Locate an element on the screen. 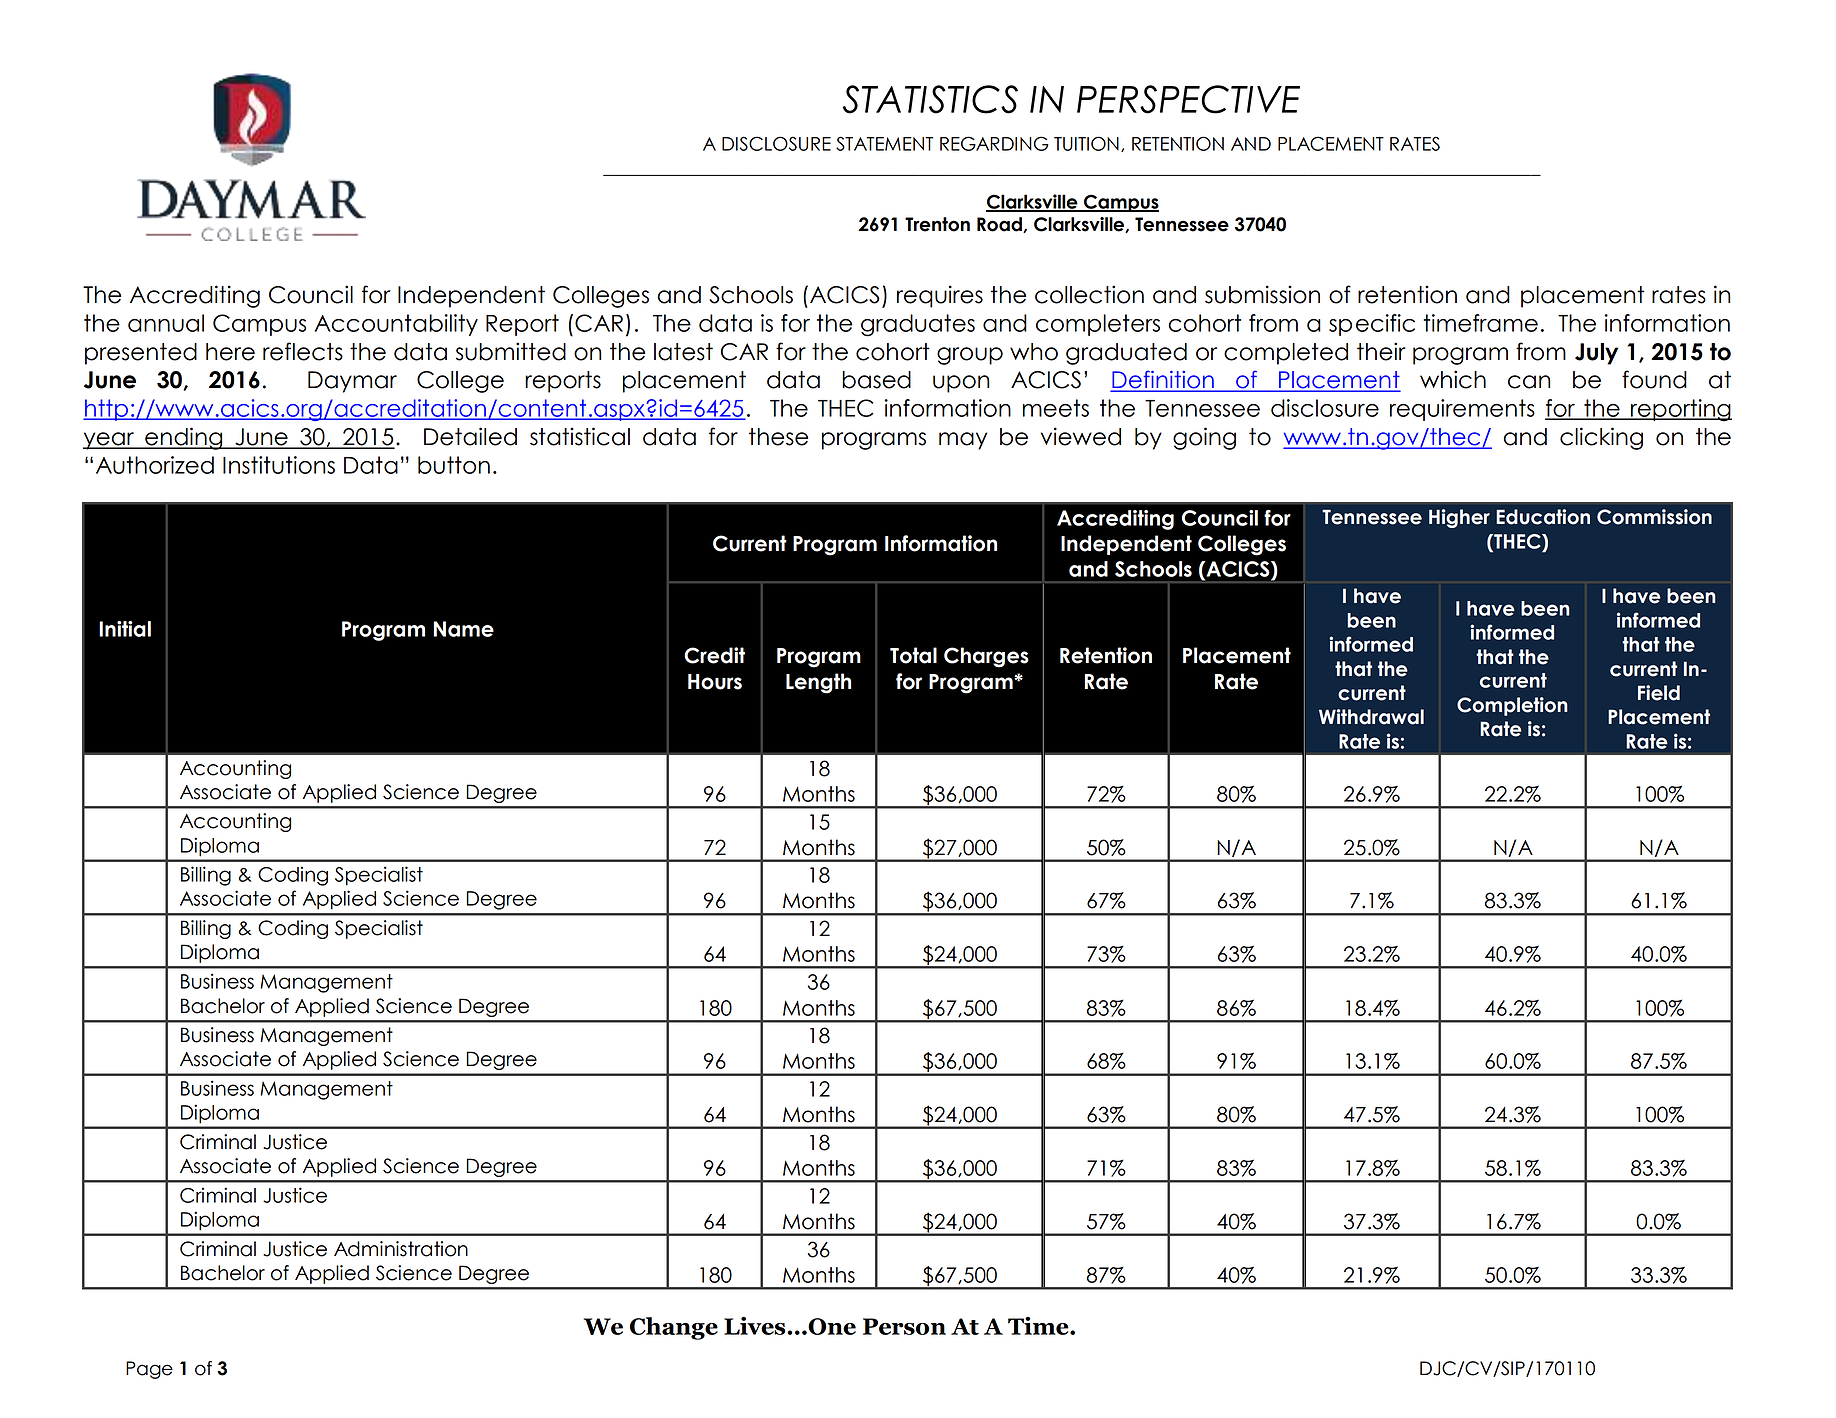 The image size is (1836, 1418). Change is located at coordinates (674, 1328).
